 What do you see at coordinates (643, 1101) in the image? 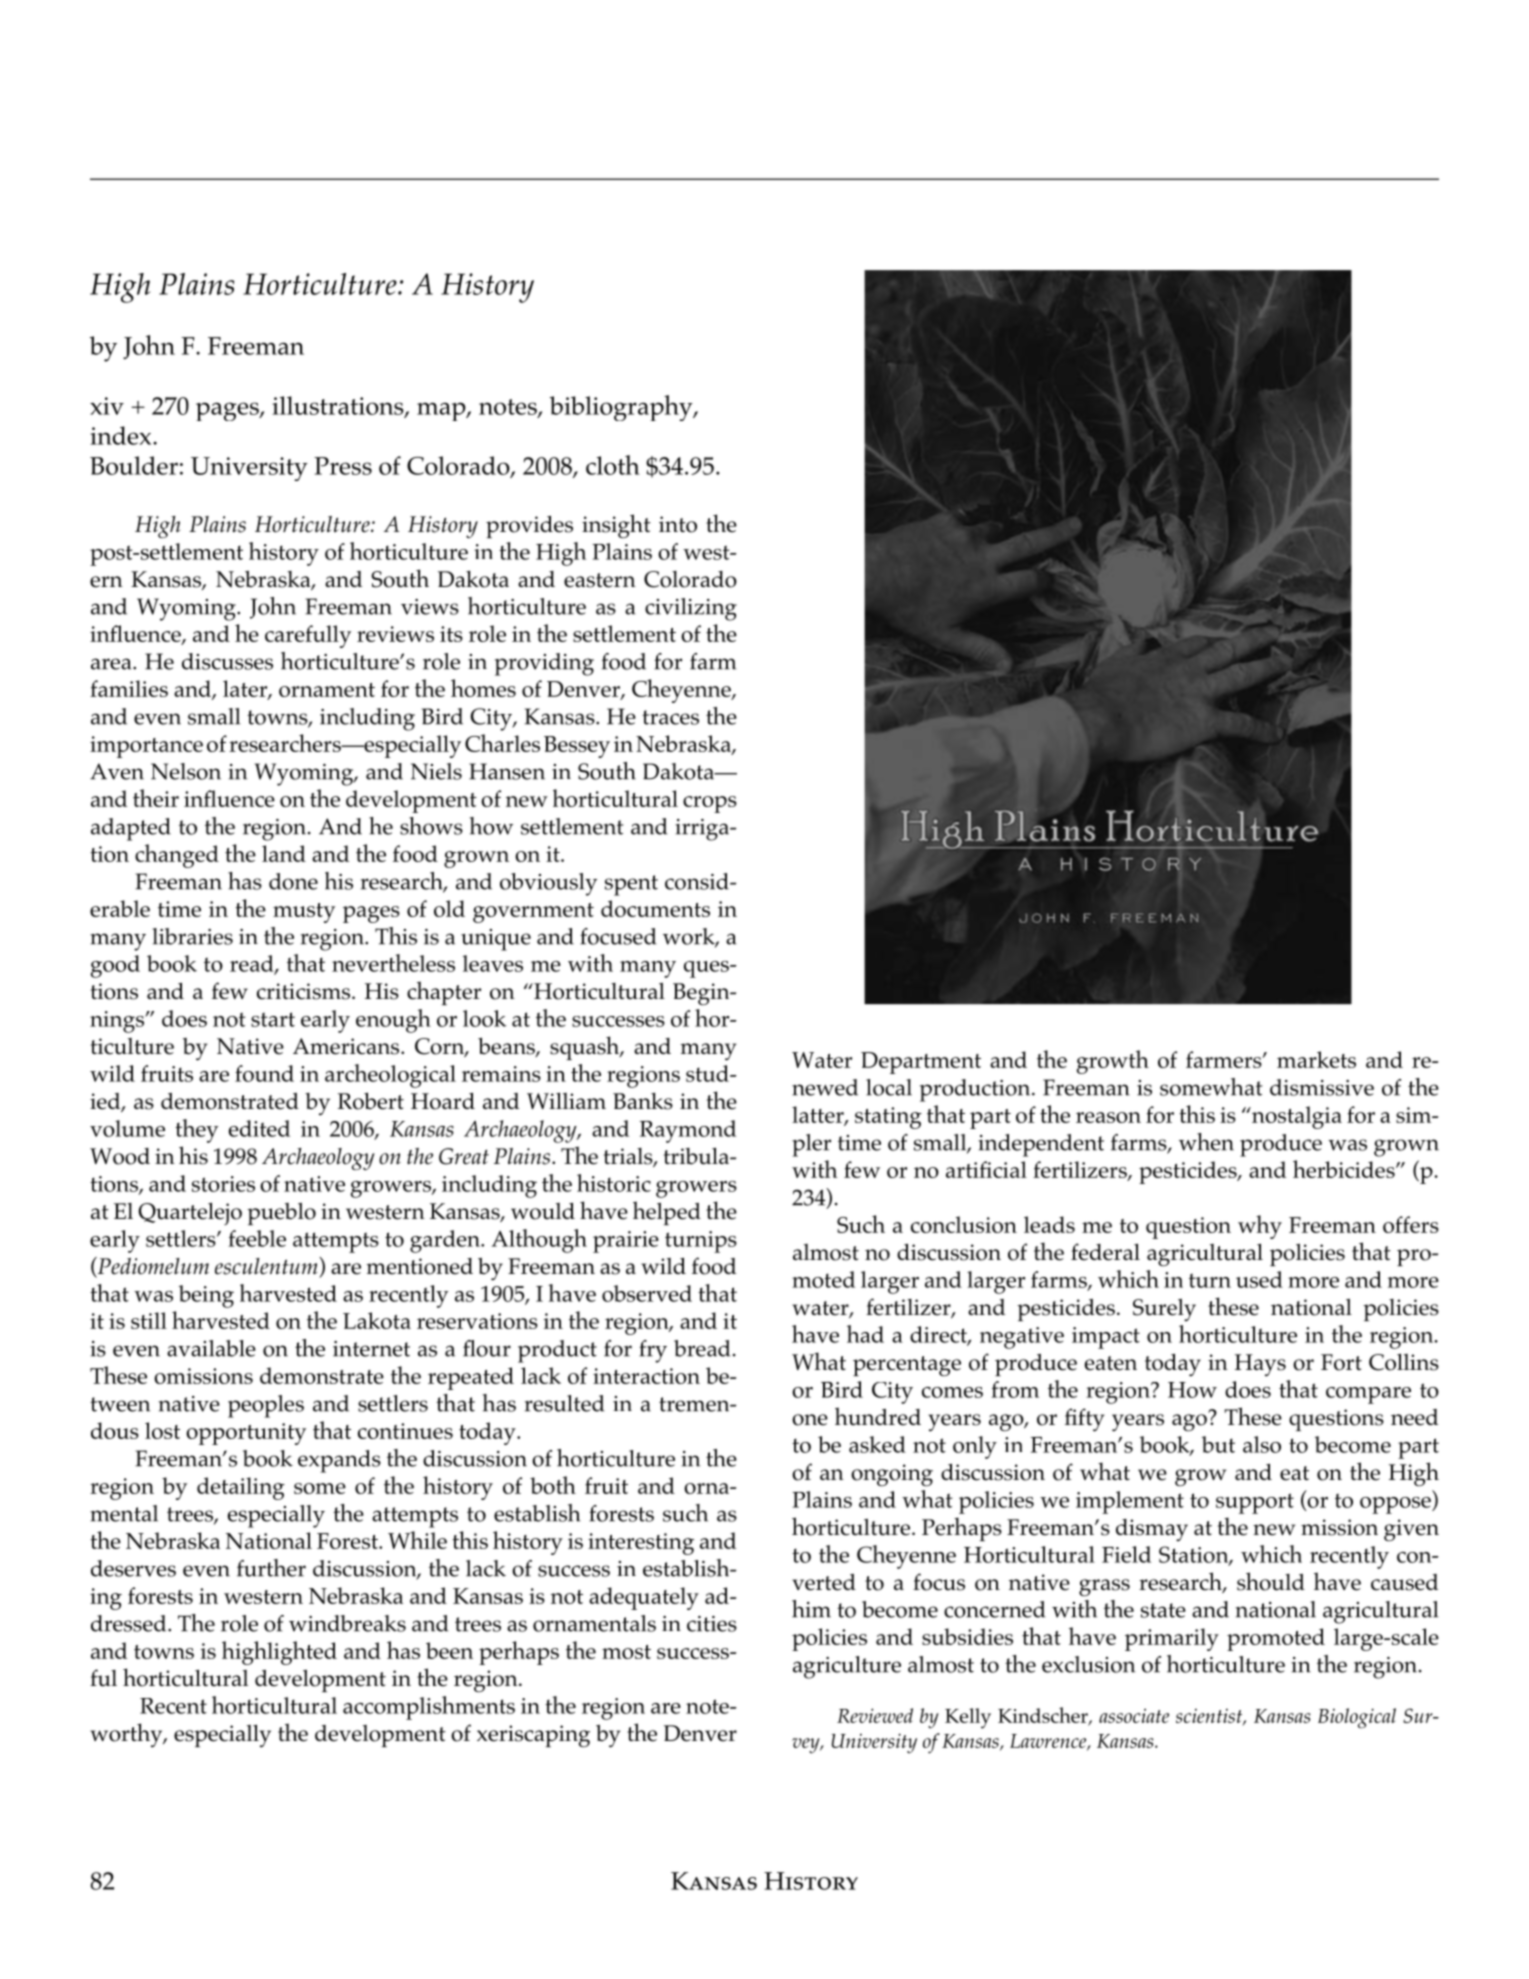
I see `Banks` at bounding box center [643, 1101].
